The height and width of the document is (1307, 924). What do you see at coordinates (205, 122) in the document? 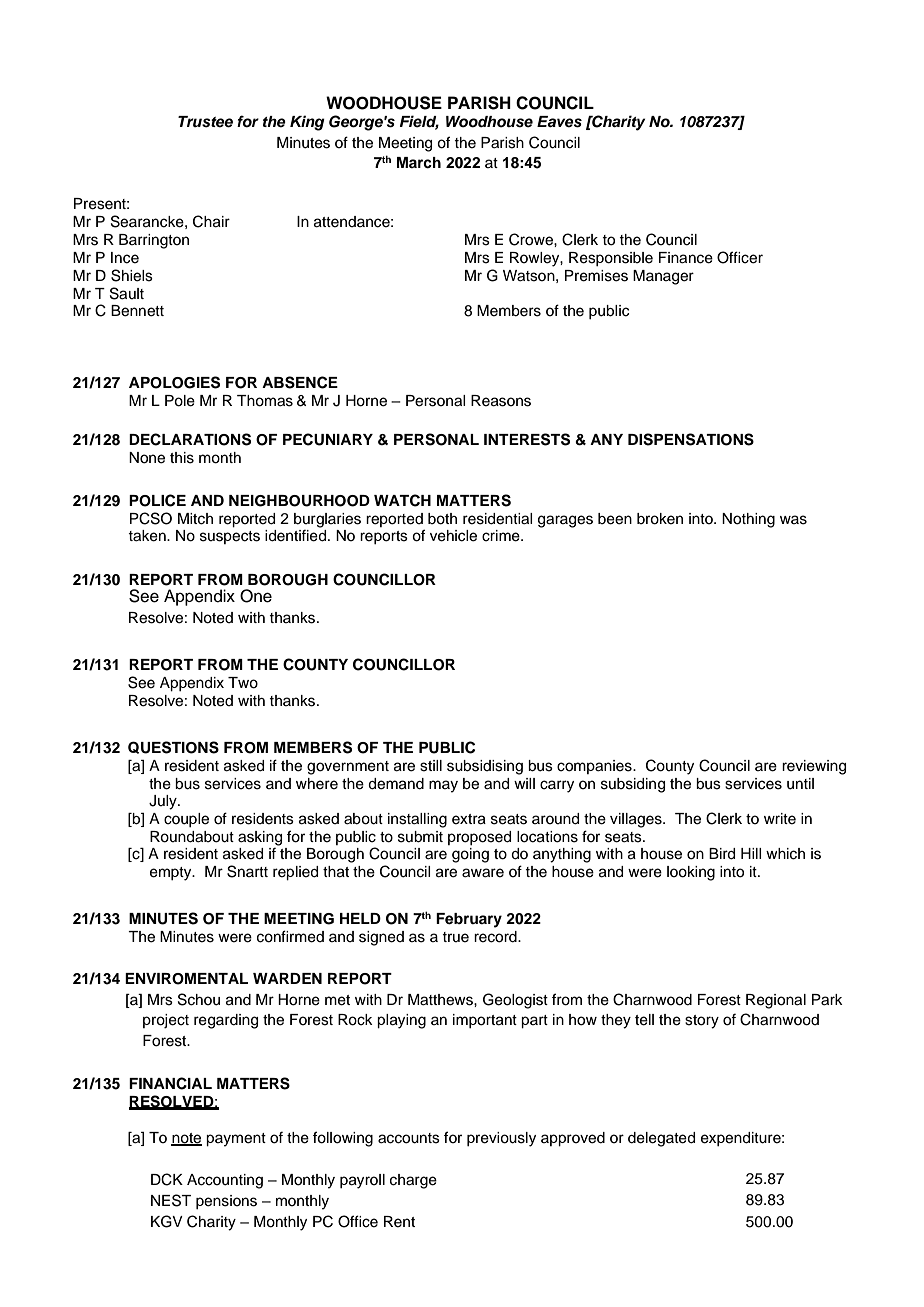
I see `Trustee` at bounding box center [205, 122].
